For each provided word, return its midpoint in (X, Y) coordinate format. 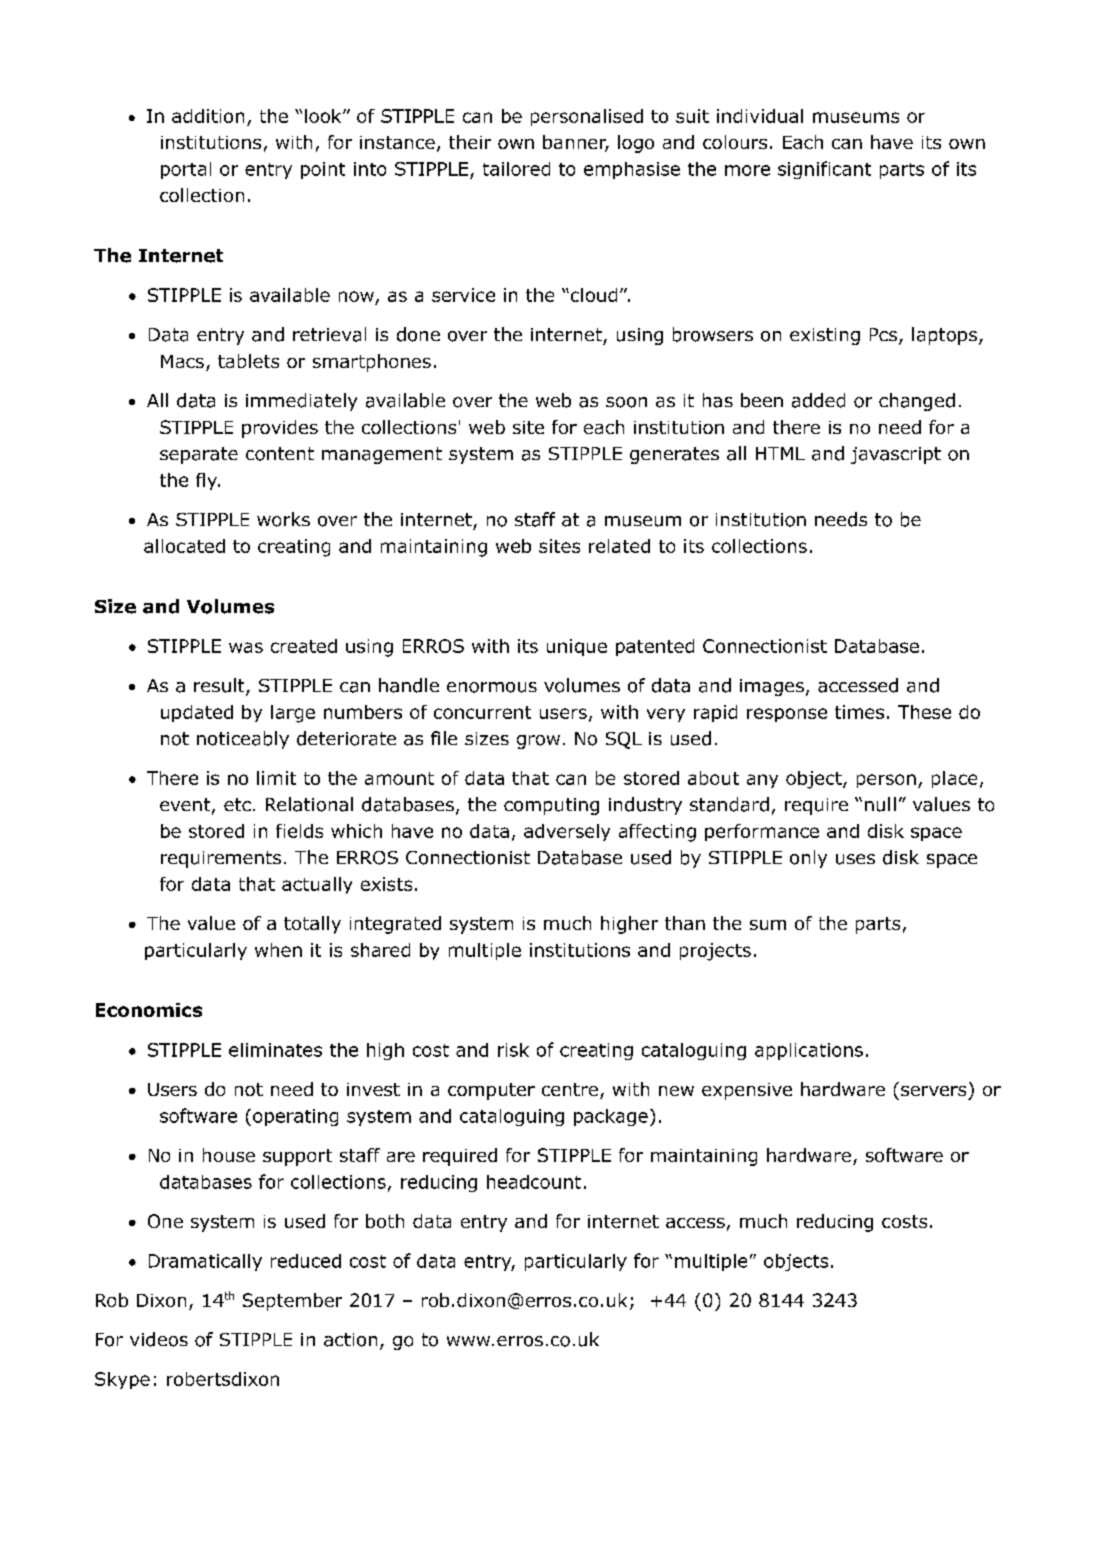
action (350, 1340)
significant (824, 170)
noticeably (243, 740)
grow (538, 742)
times (859, 712)
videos (159, 1339)
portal (186, 170)
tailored (516, 169)
